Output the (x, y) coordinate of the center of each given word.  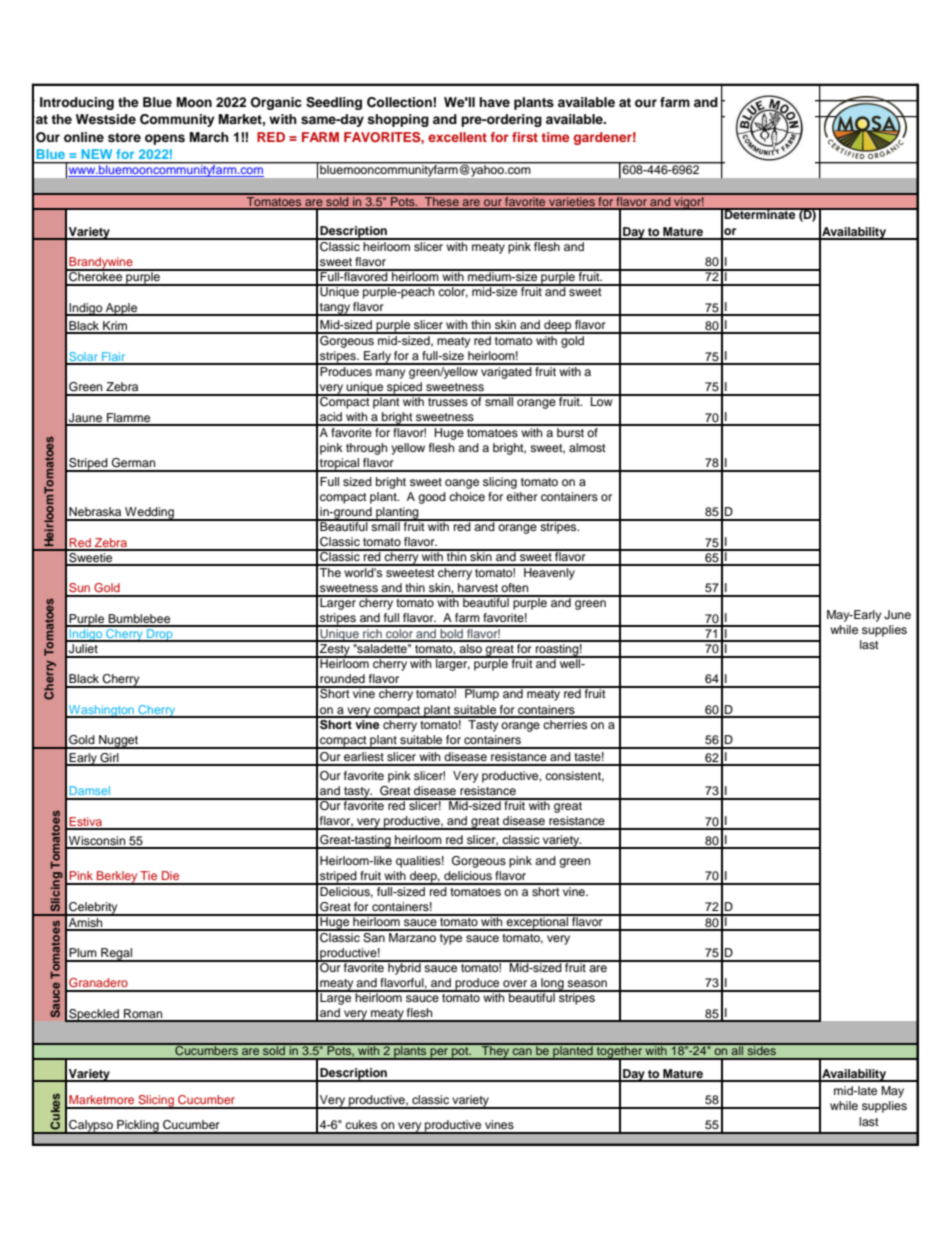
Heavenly (549, 572)
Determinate (760, 213)
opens (165, 139)
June (897, 615)
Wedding (150, 514)
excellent (457, 137)
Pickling (138, 1127)
